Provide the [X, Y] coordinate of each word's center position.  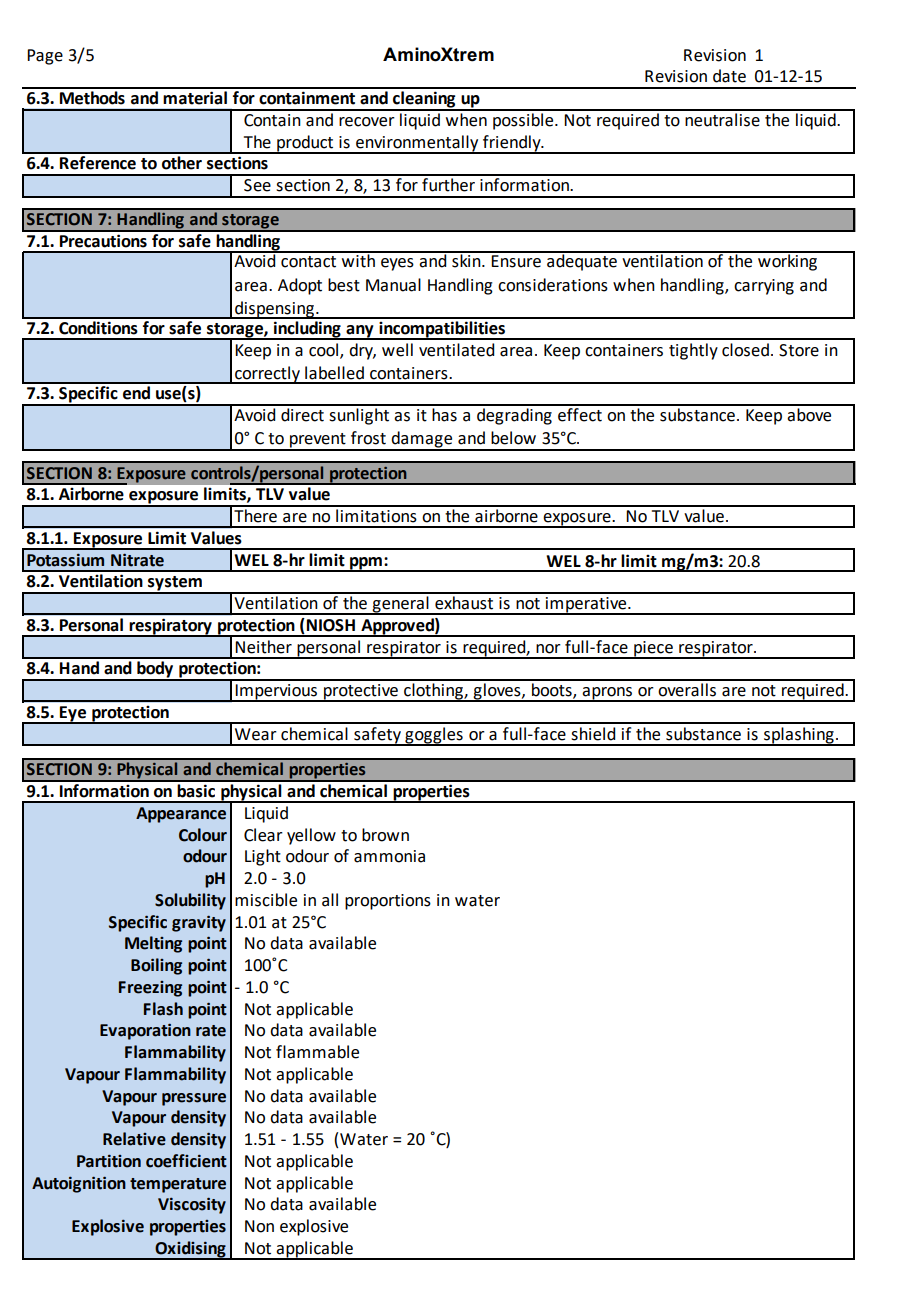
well [397, 350]
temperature [178, 1185]
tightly [693, 351]
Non [259, 1226]
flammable [317, 1052]
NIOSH [331, 625]
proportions [388, 902]
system [175, 584]
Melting [153, 944]
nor [548, 649]
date [729, 76]
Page [45, 57]
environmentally [417, 144]
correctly [267, 375]
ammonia [389, 856]
